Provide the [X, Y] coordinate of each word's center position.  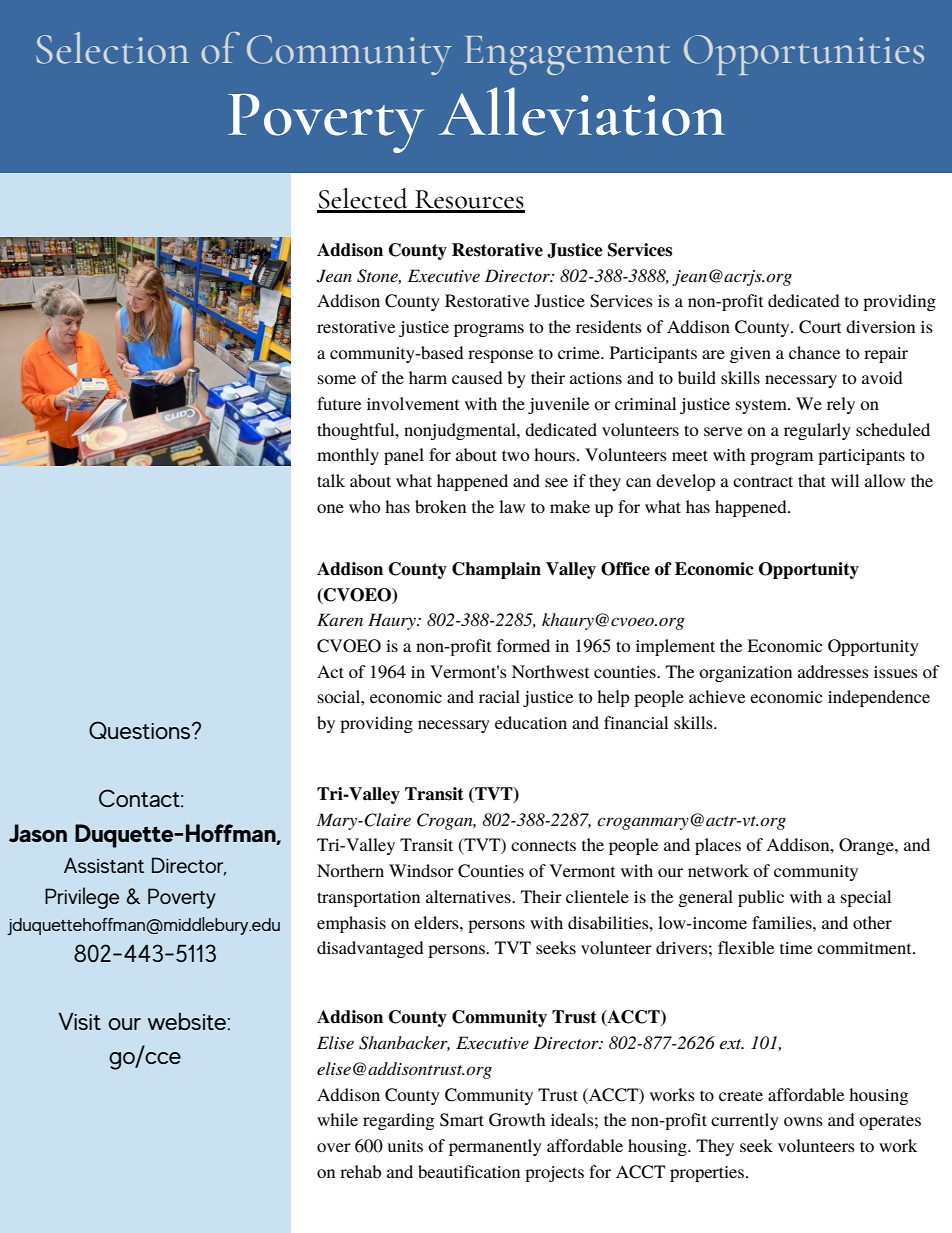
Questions [141, 730]
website [187, 1021]
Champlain [496, 570]
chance [814, 352]
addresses [833, 671]
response [500, 356]
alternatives [469, 896]
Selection [112, 48]
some [337, 379]
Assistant [104, 865]
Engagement [567, 55]
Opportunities [804, 55]
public [761, 898]
